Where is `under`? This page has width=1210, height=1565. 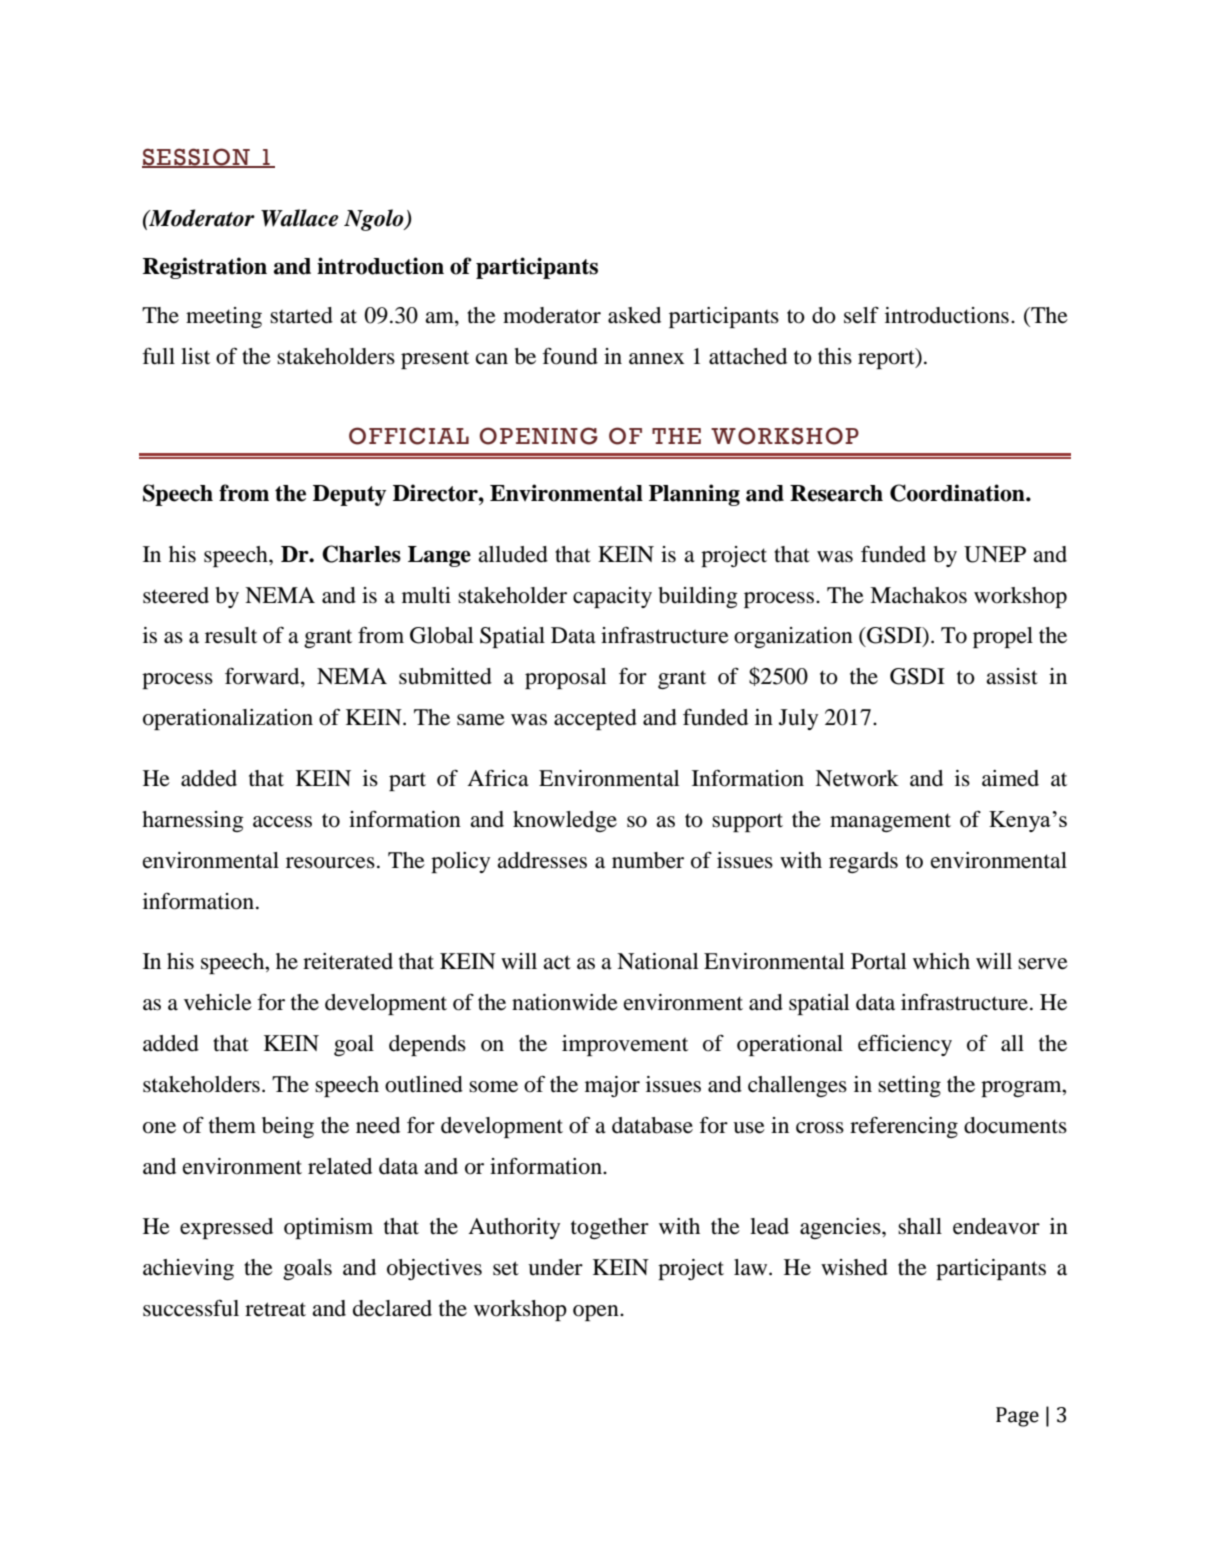 under is located at coordinates (555, 1267).
